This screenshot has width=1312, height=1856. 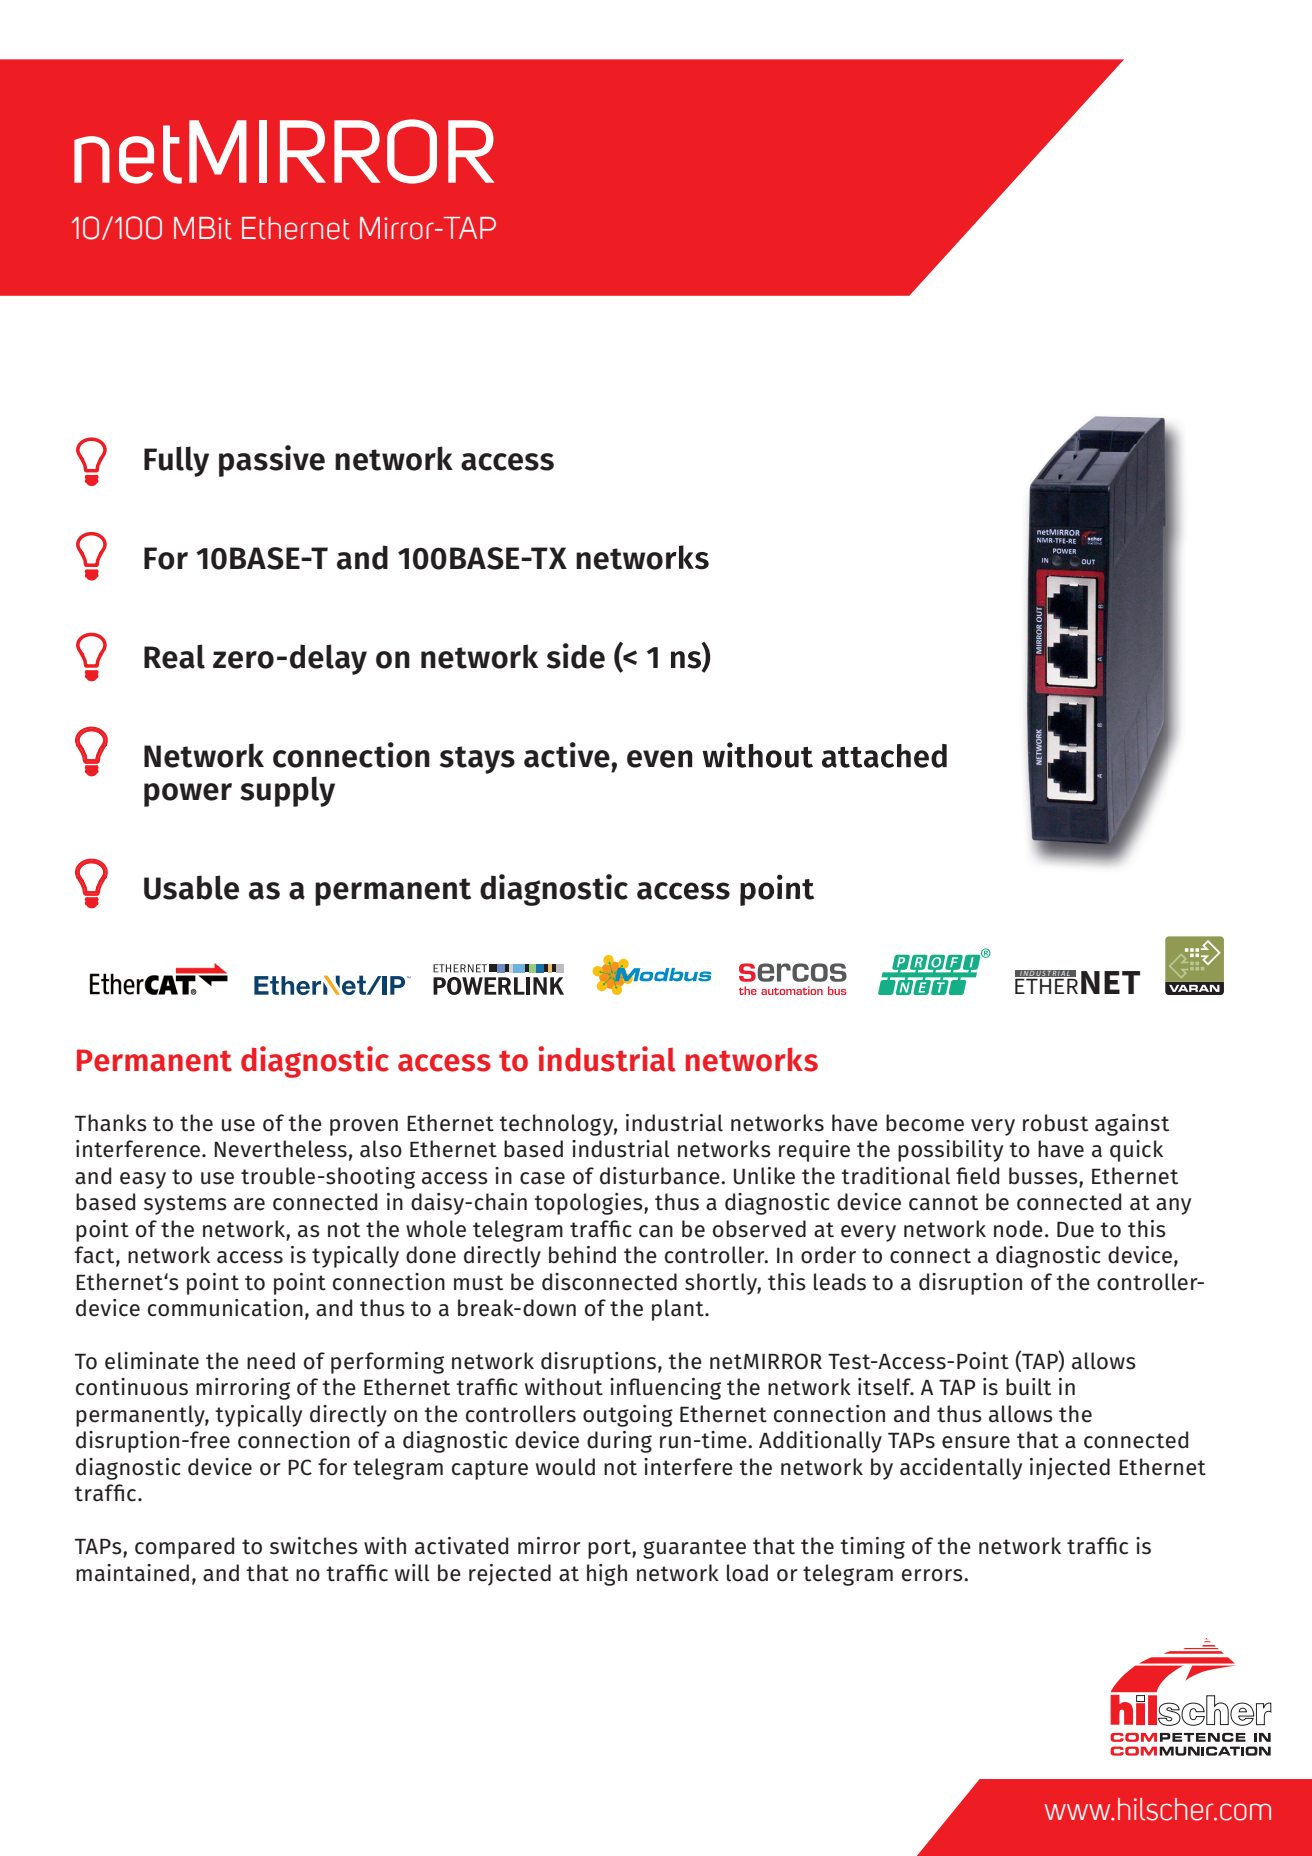 What do you see at coordinates (111, 1123) in the screenshot?
I see `Thanks` at bounding box center [111, 1123].
